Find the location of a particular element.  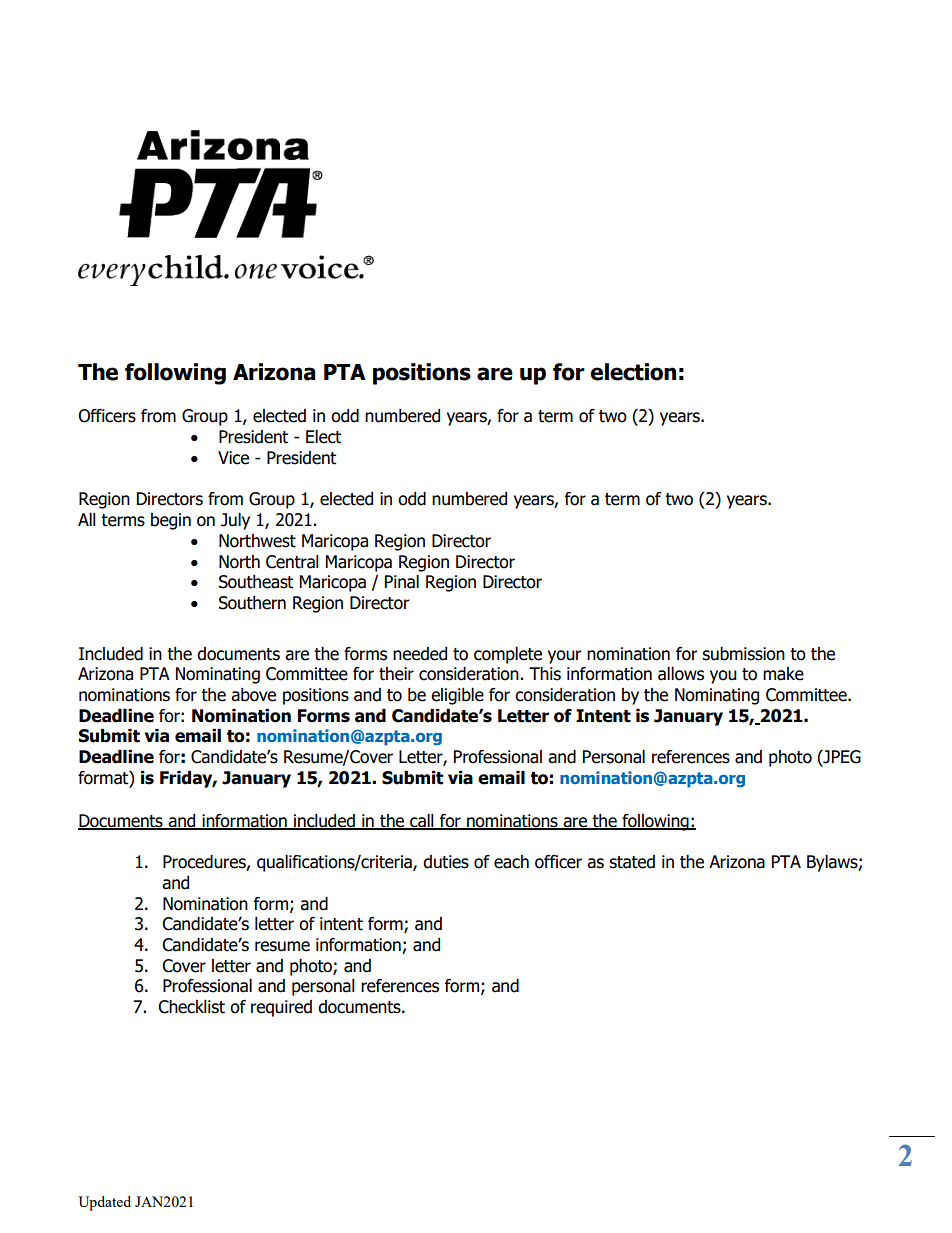

stated is located at coordinates (632, 862).
